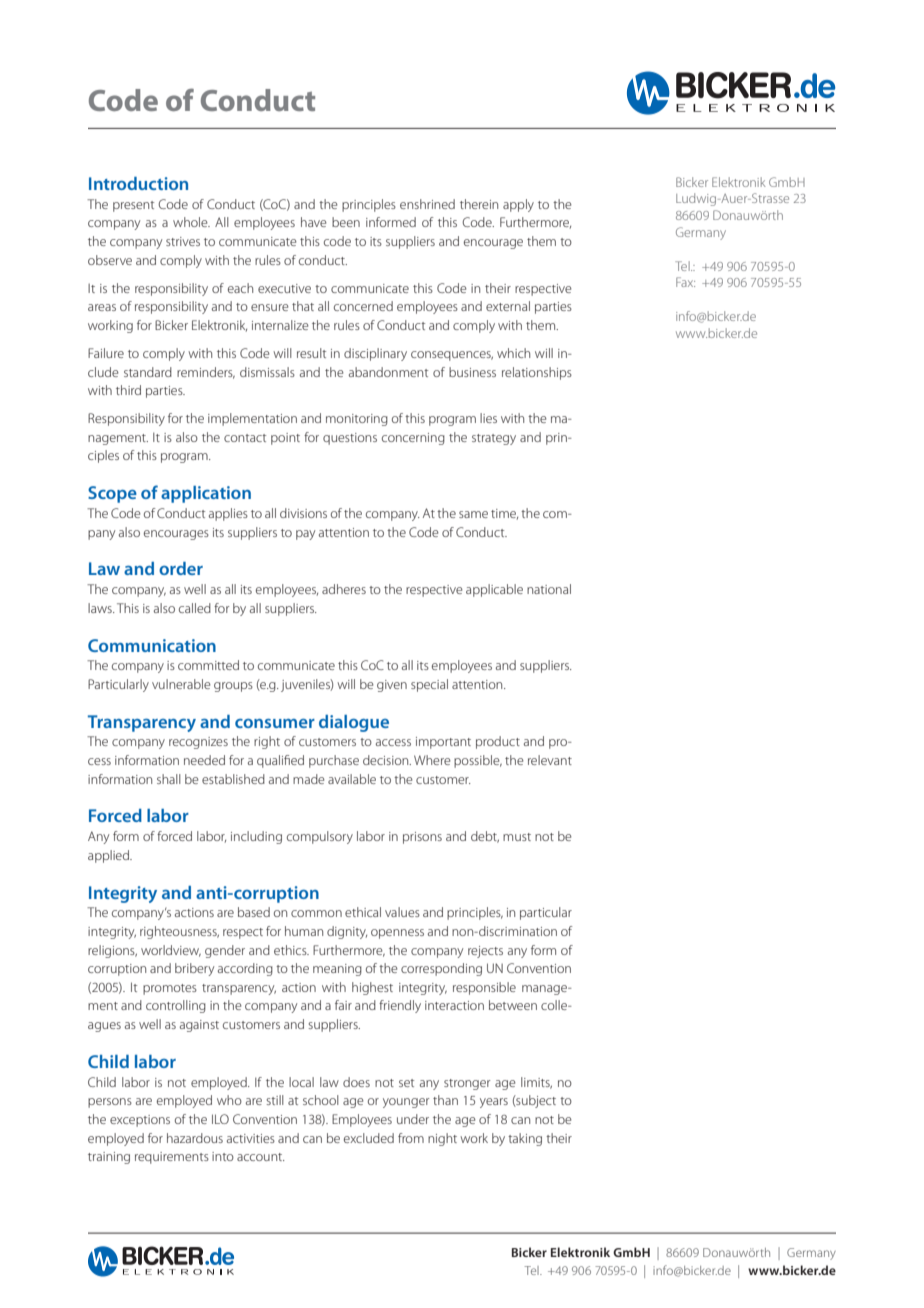  What do you see at coordinates (411, 1138) in the screenshot?
I see `from` at bounding box center [411, 1138].
